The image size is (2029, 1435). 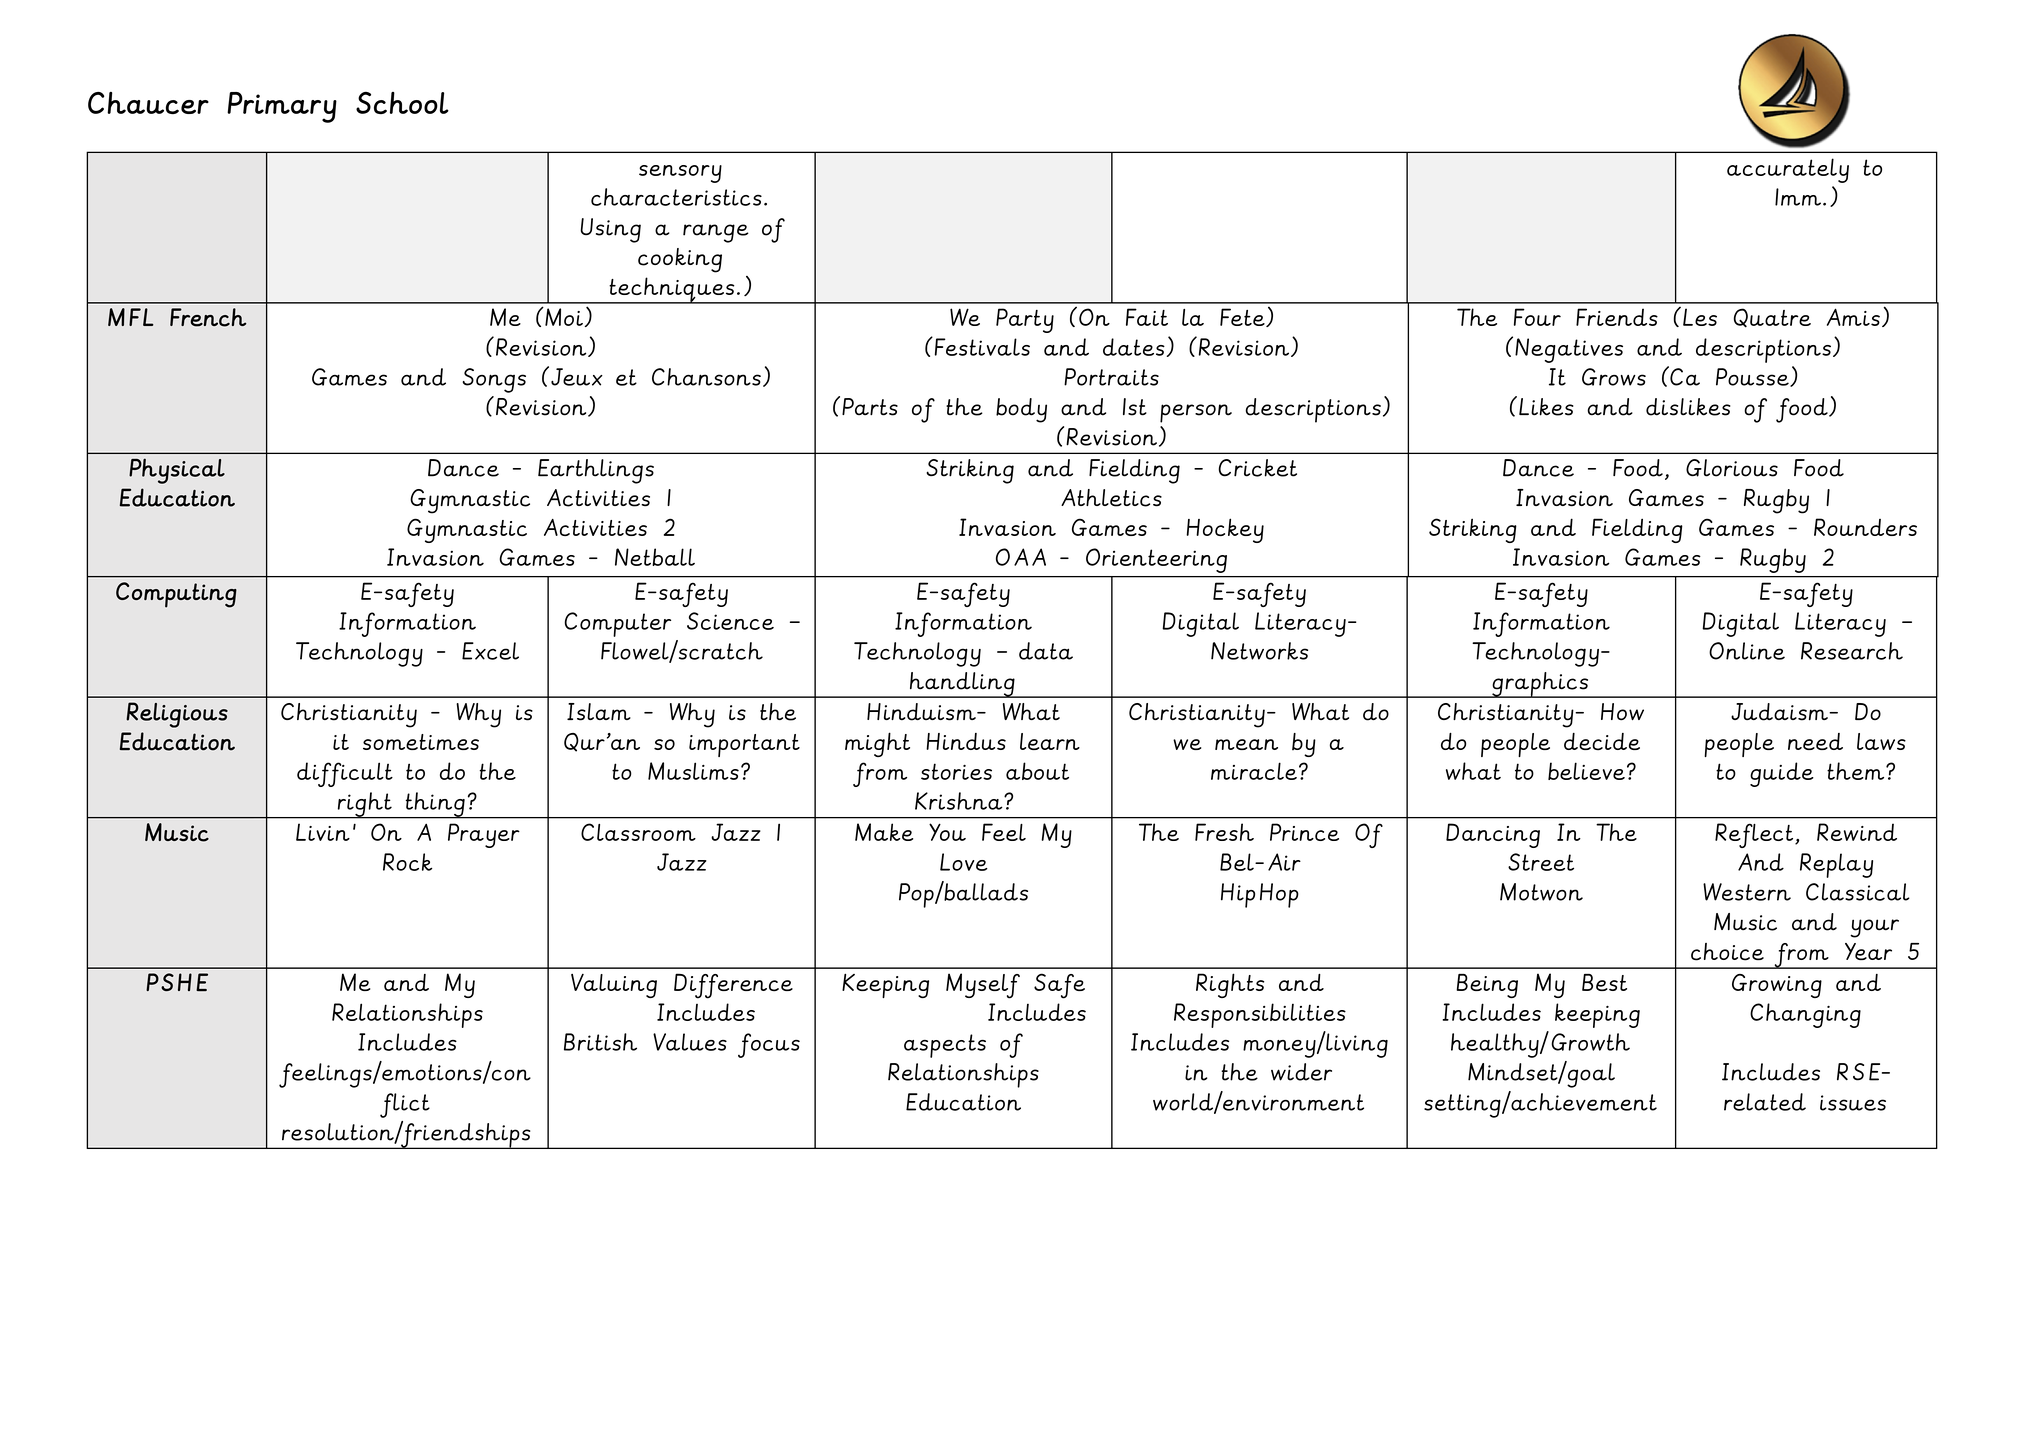 I want to click on Krishna, so click(x=960, y=801).
